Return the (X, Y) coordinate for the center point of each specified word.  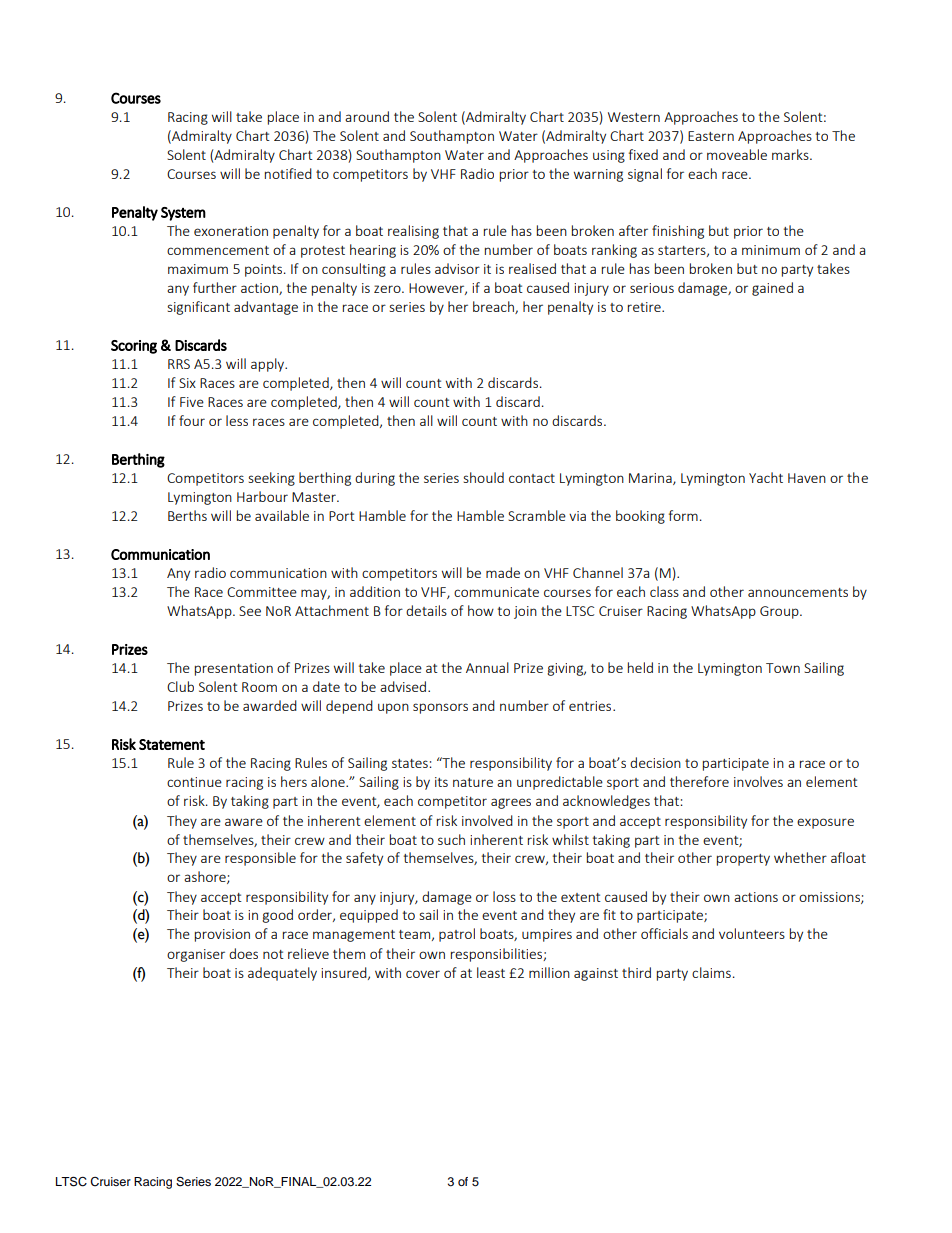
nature (473, 782)
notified (288, 173)
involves (758, 781)
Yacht (766, 477)
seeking (271, 479)
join (525, 612)
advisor (457, 268)
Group (780, 612)
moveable (737, 154)
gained (772, 289)
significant (198, 308)
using (609, 156)
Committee (262, 592)
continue (194, 782)
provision (222, 935)
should (483, 477)
